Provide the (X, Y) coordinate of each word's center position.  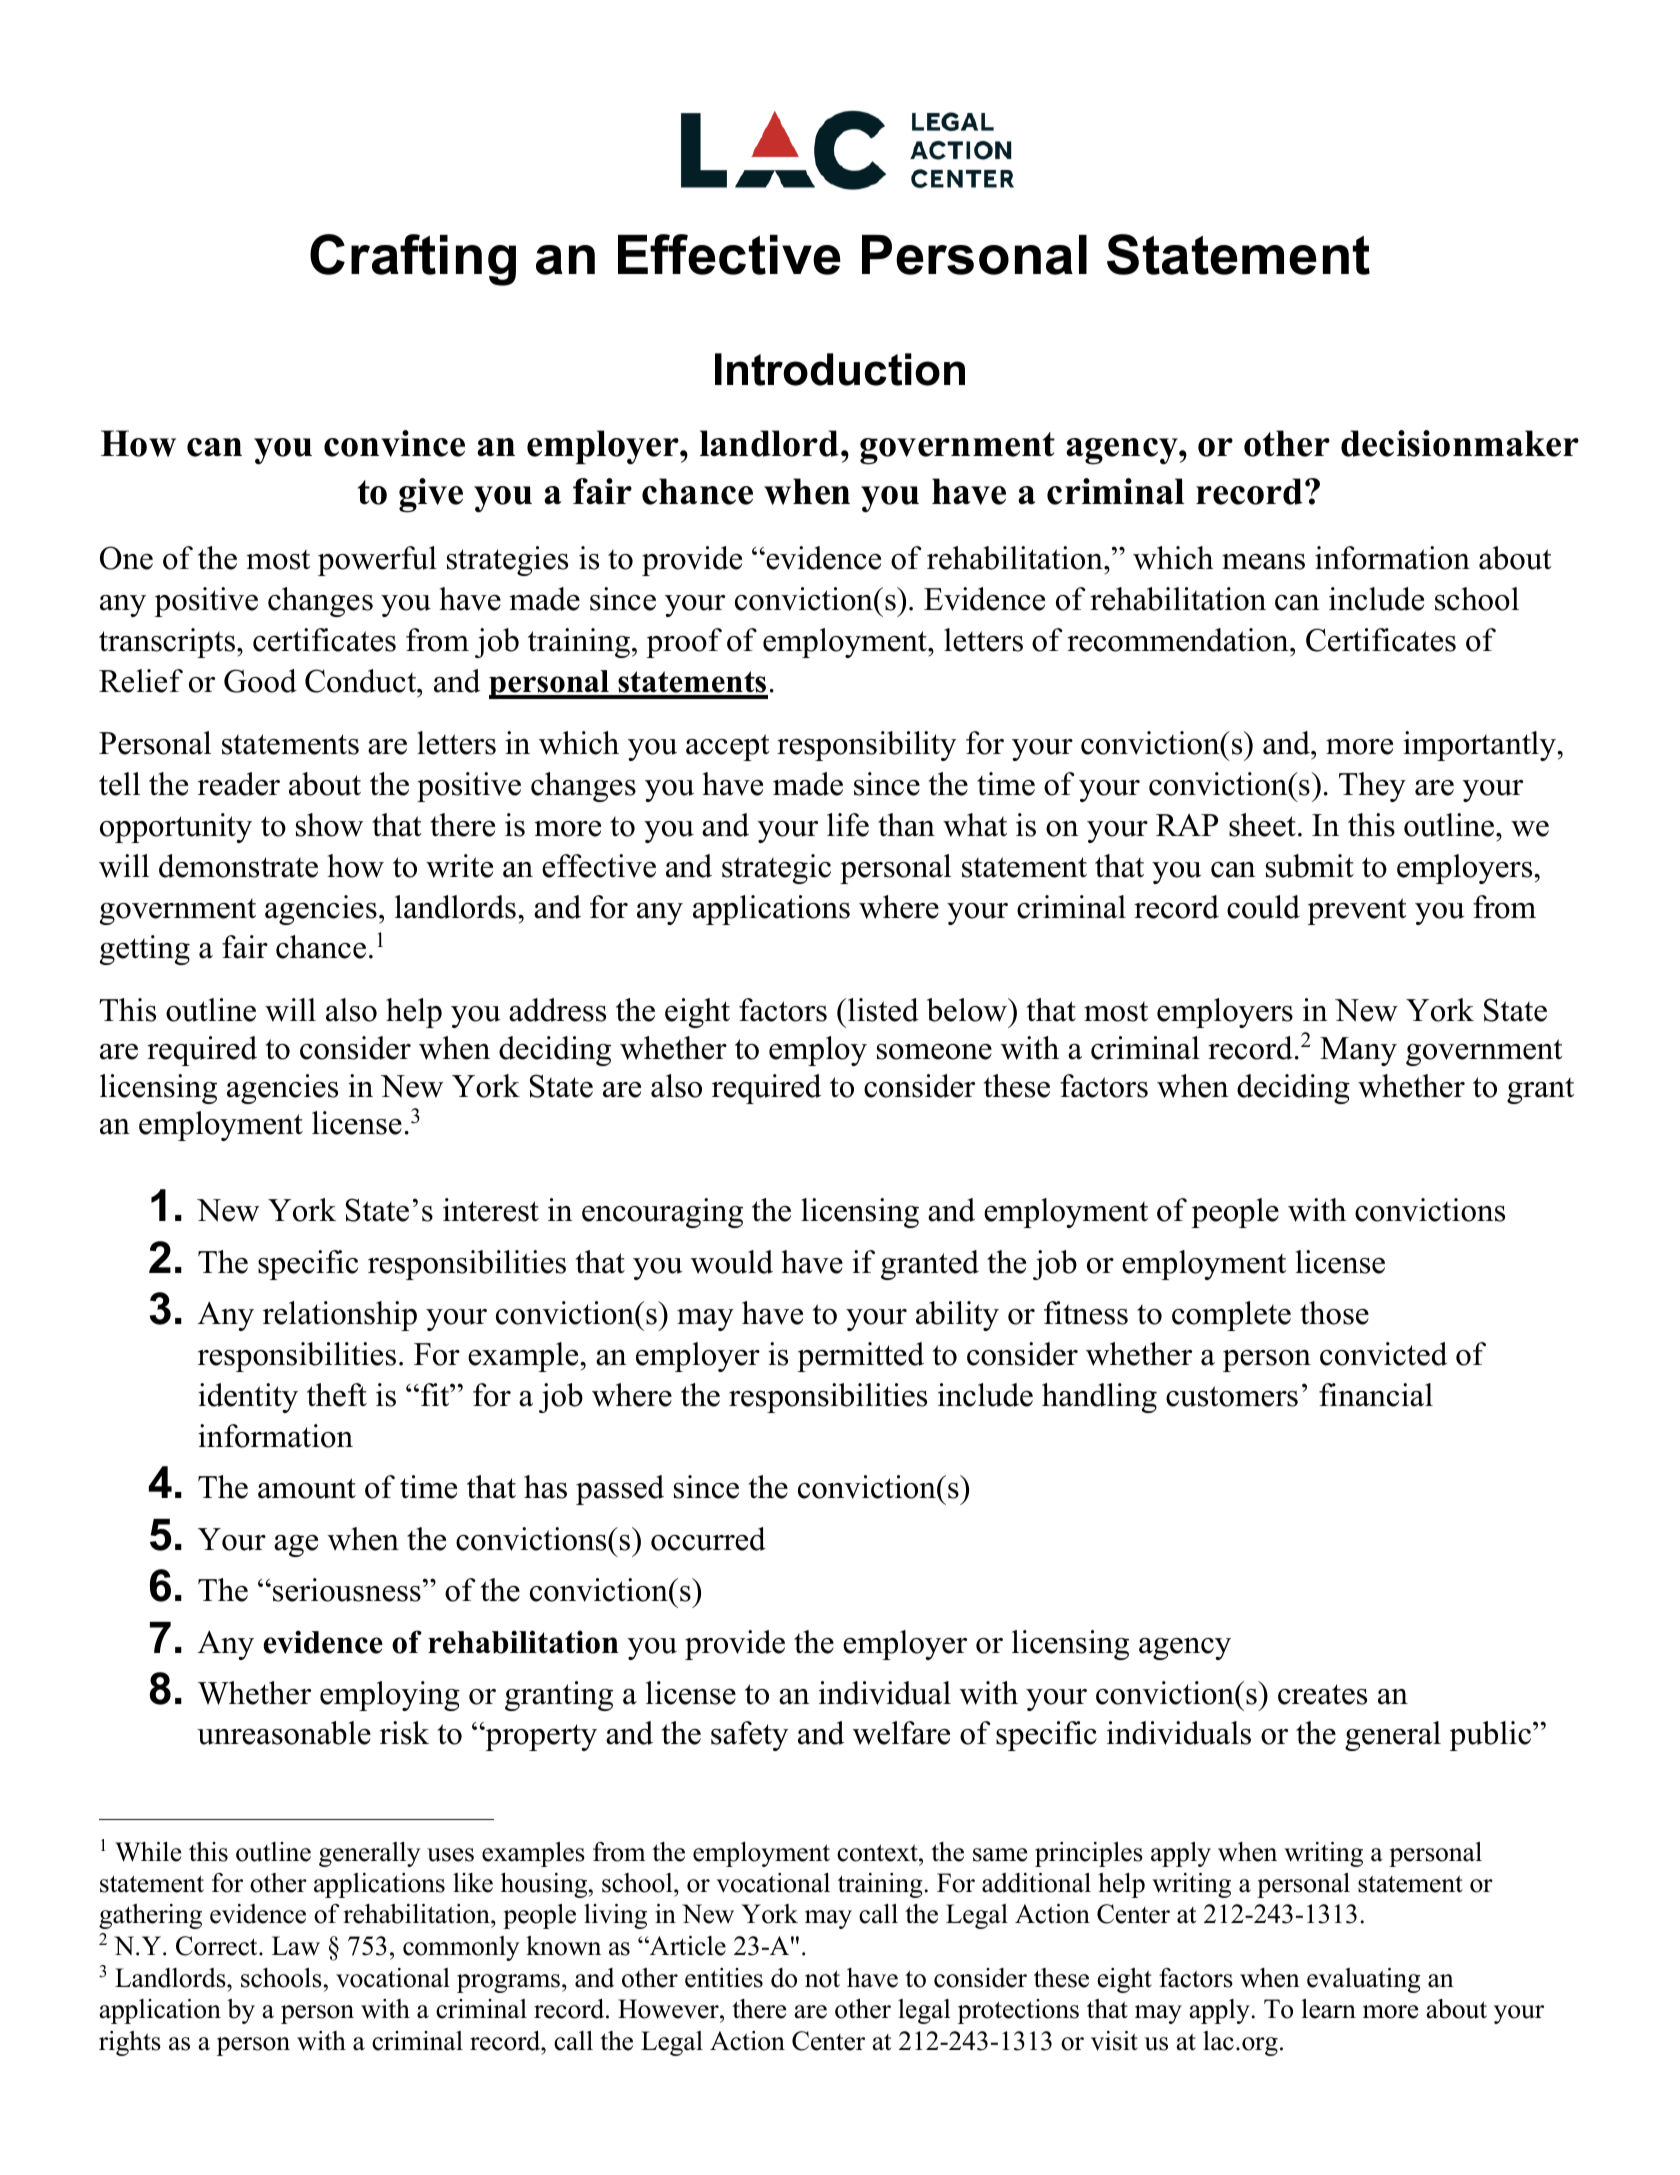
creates (1322, 1694)
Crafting (413, 260)
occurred (708, 1539)
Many (1358, 1051)
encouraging (662, 1213)
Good (260, 681)
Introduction (840, 369)
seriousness (347, 1590)
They (1372, 787)
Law (296, 1946)
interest (491, 1210)
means (1263, 562)
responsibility (866, 746)
